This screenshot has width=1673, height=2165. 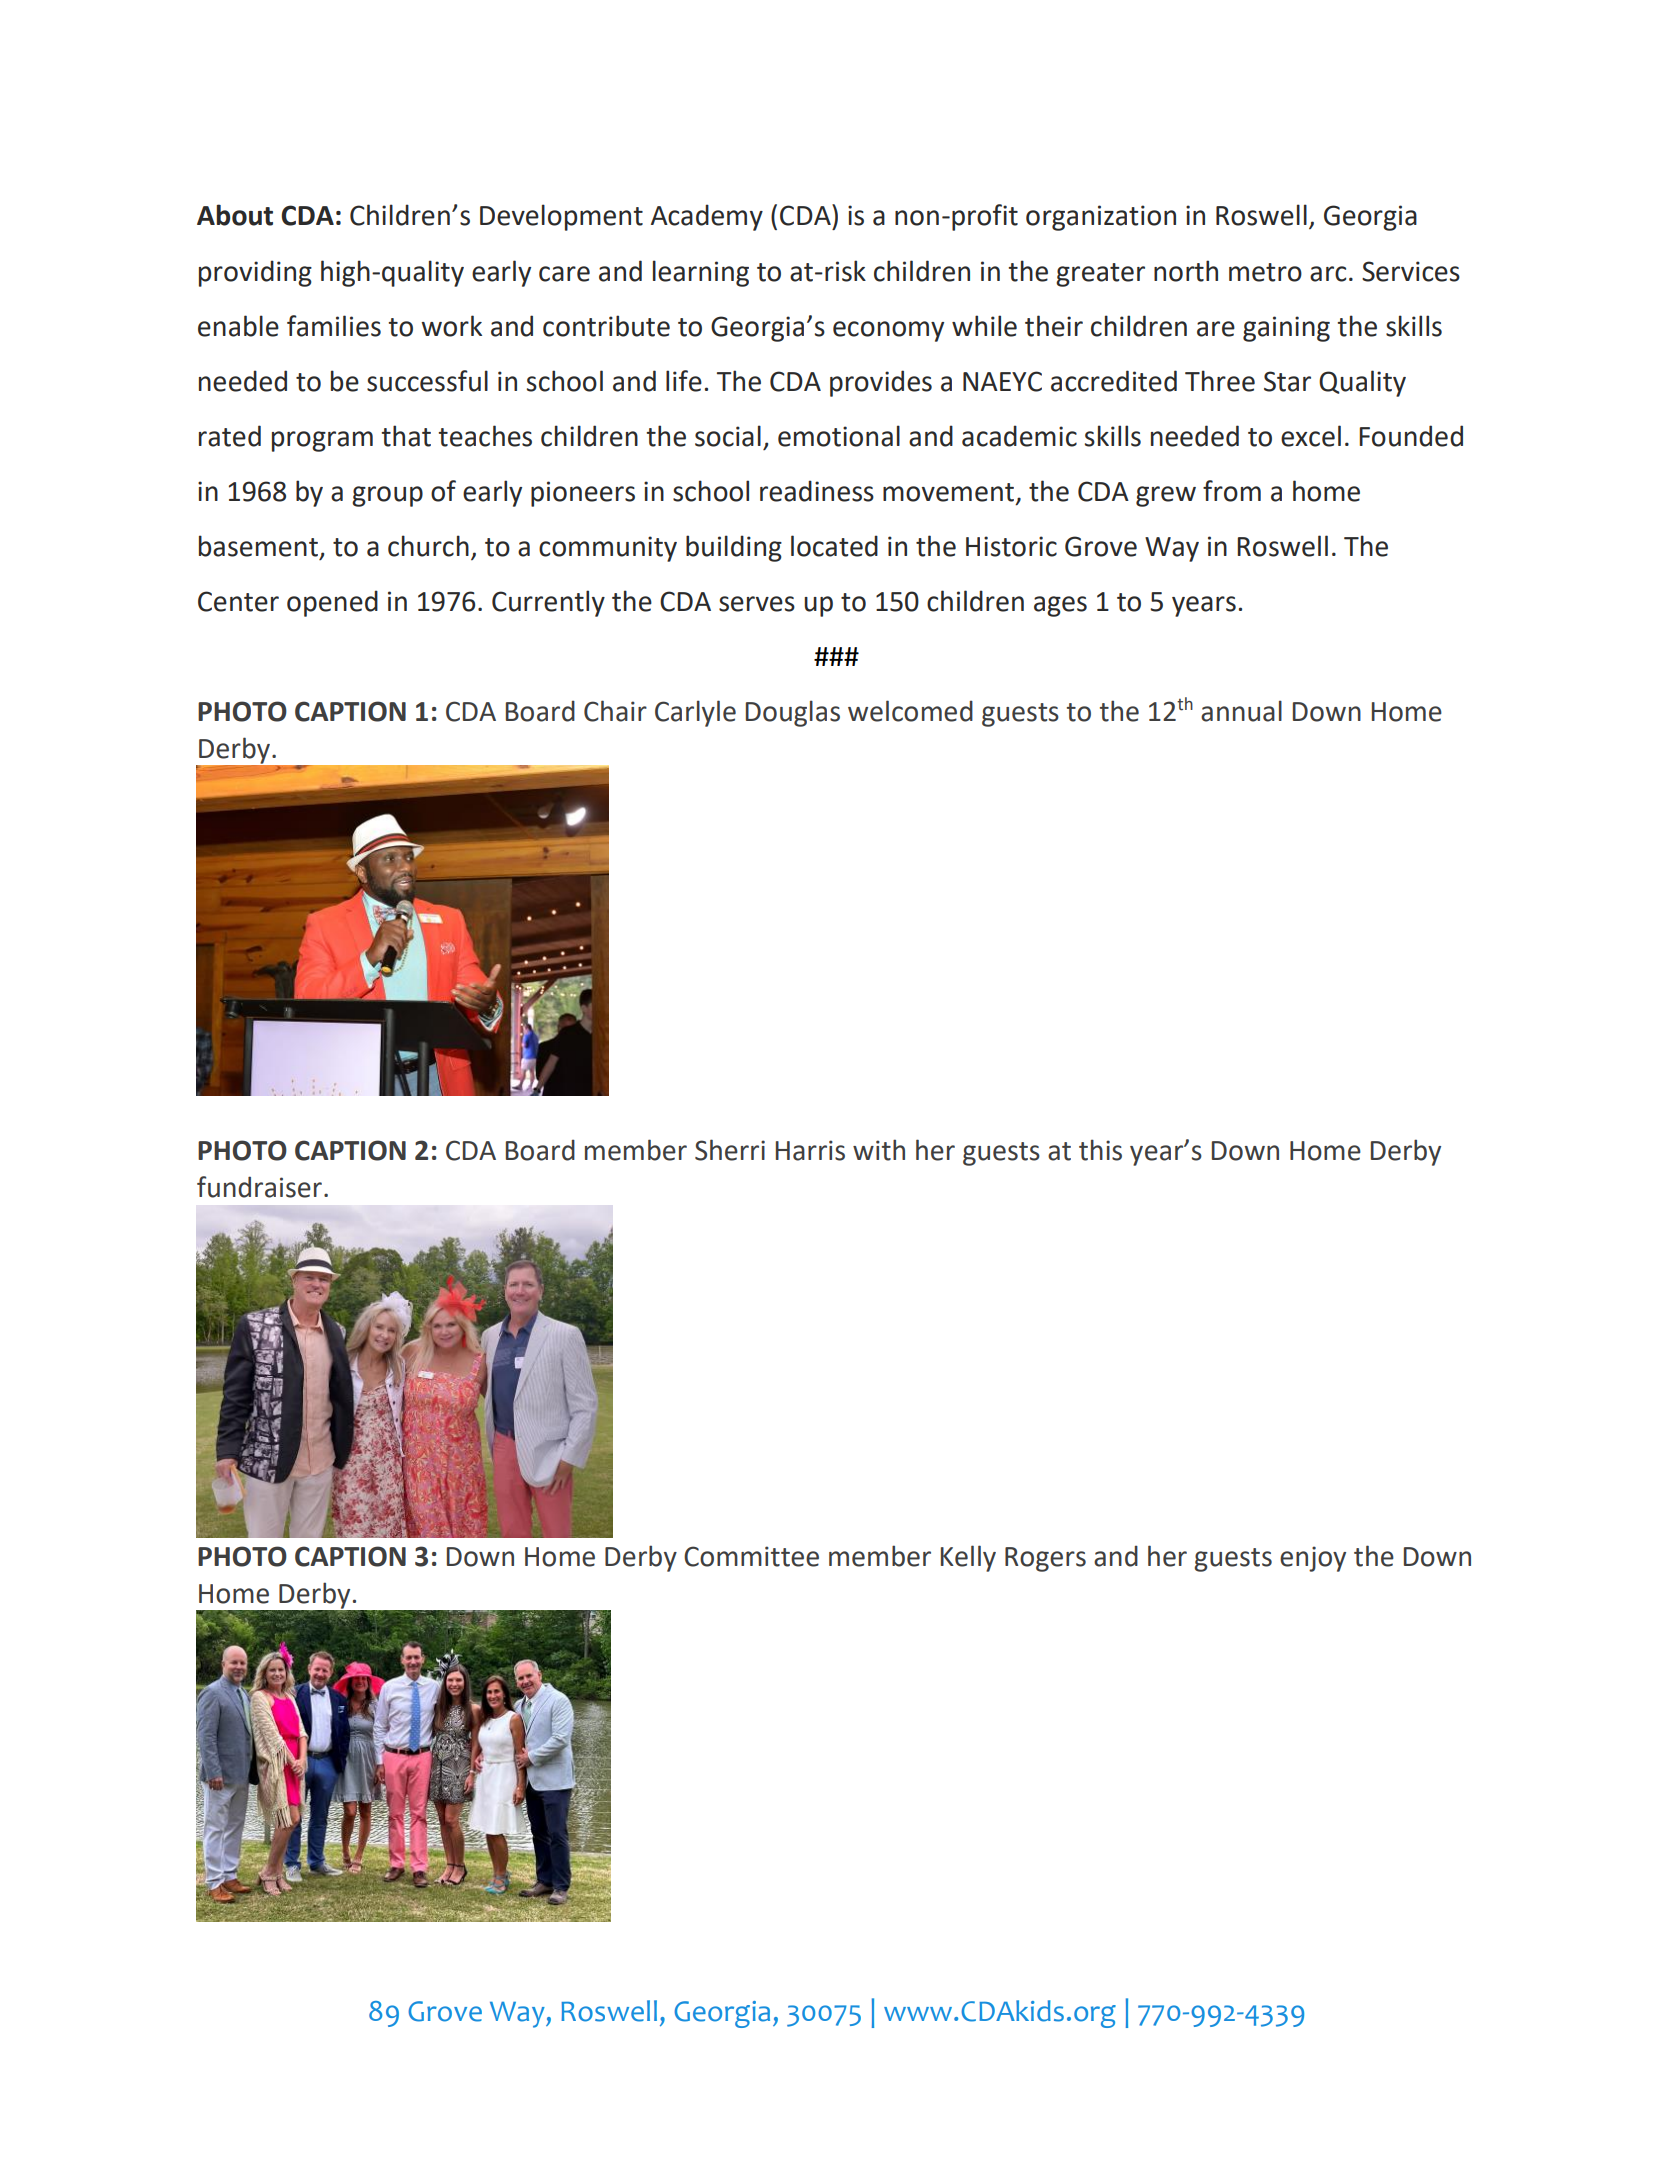 I want to click on fundraiser, so click(x=259, y=1187).
